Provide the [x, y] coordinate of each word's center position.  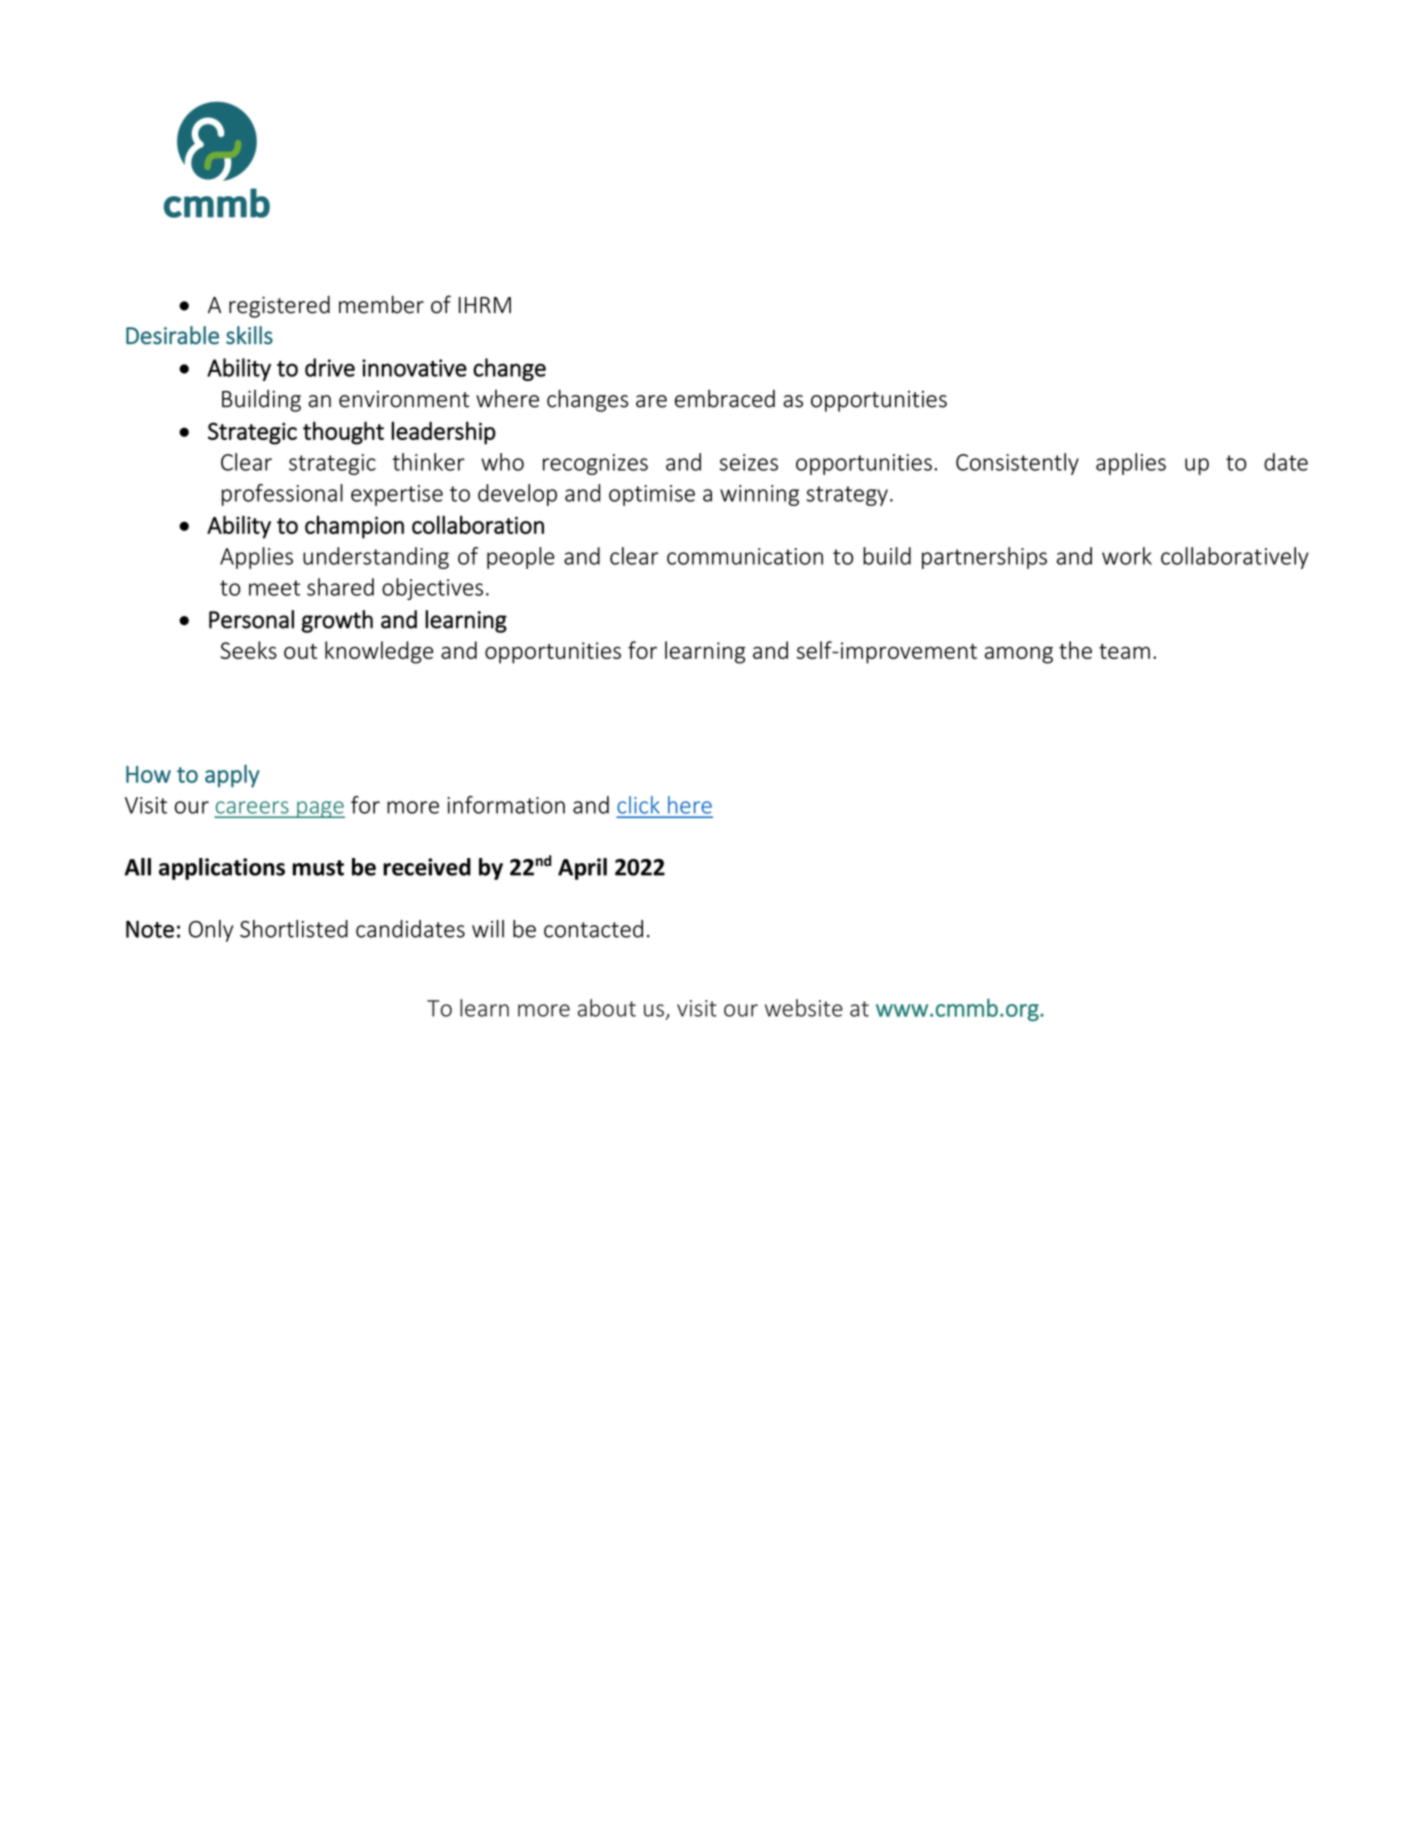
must [318, 868]
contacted [593, 929]
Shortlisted [294, 929]
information [506, 805]
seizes [749, 462]
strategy [847, 496]
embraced [725, 398]
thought [343, 433]
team [1124, 651]
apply [232, 776]
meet [274, 588]
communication [745, 556]
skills [249, 335]
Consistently [1017, 464]
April [582, 869]
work [1127, 556]
